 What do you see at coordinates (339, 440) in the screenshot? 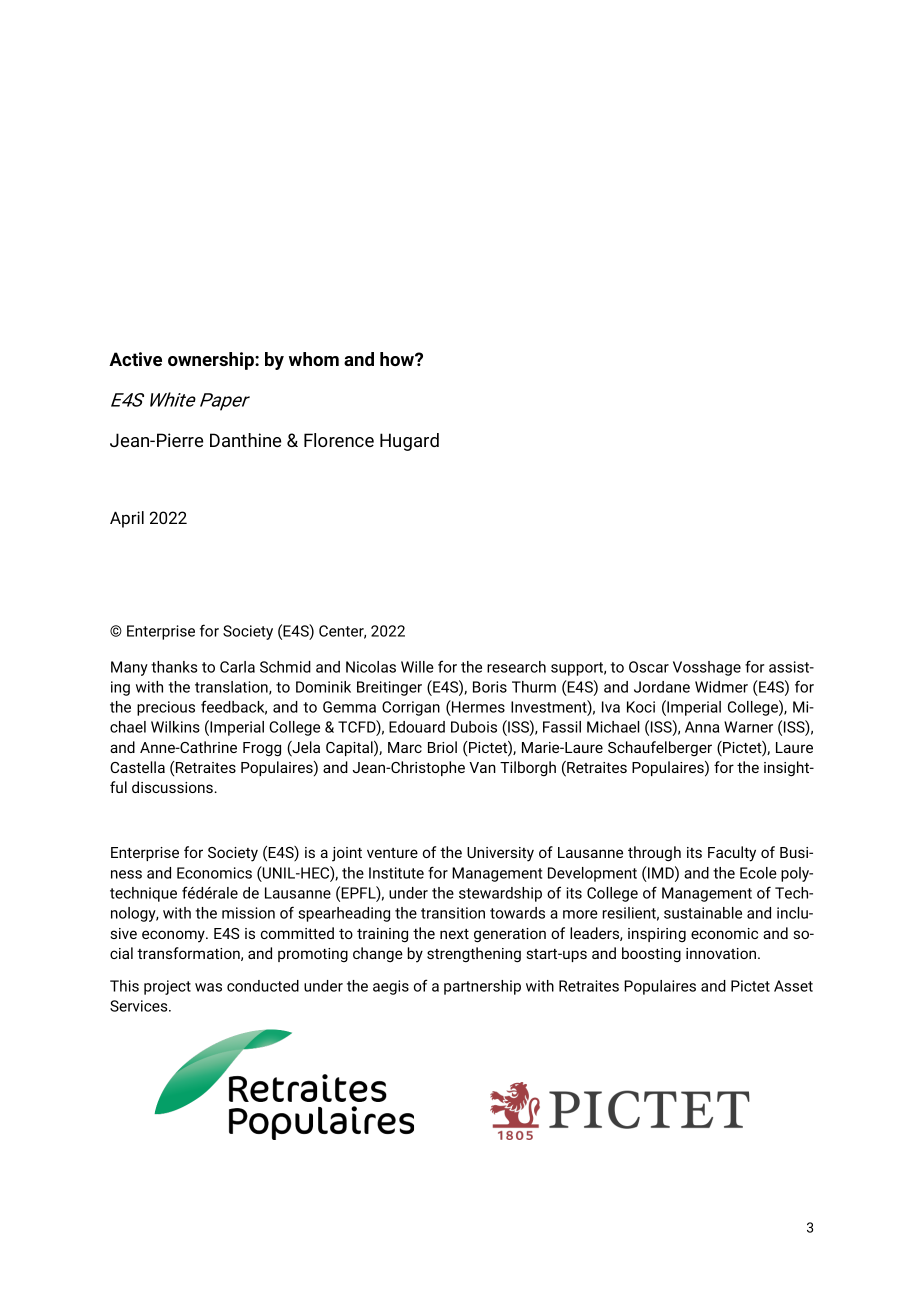
I see `Florence` at bounding box center [339, 440].
